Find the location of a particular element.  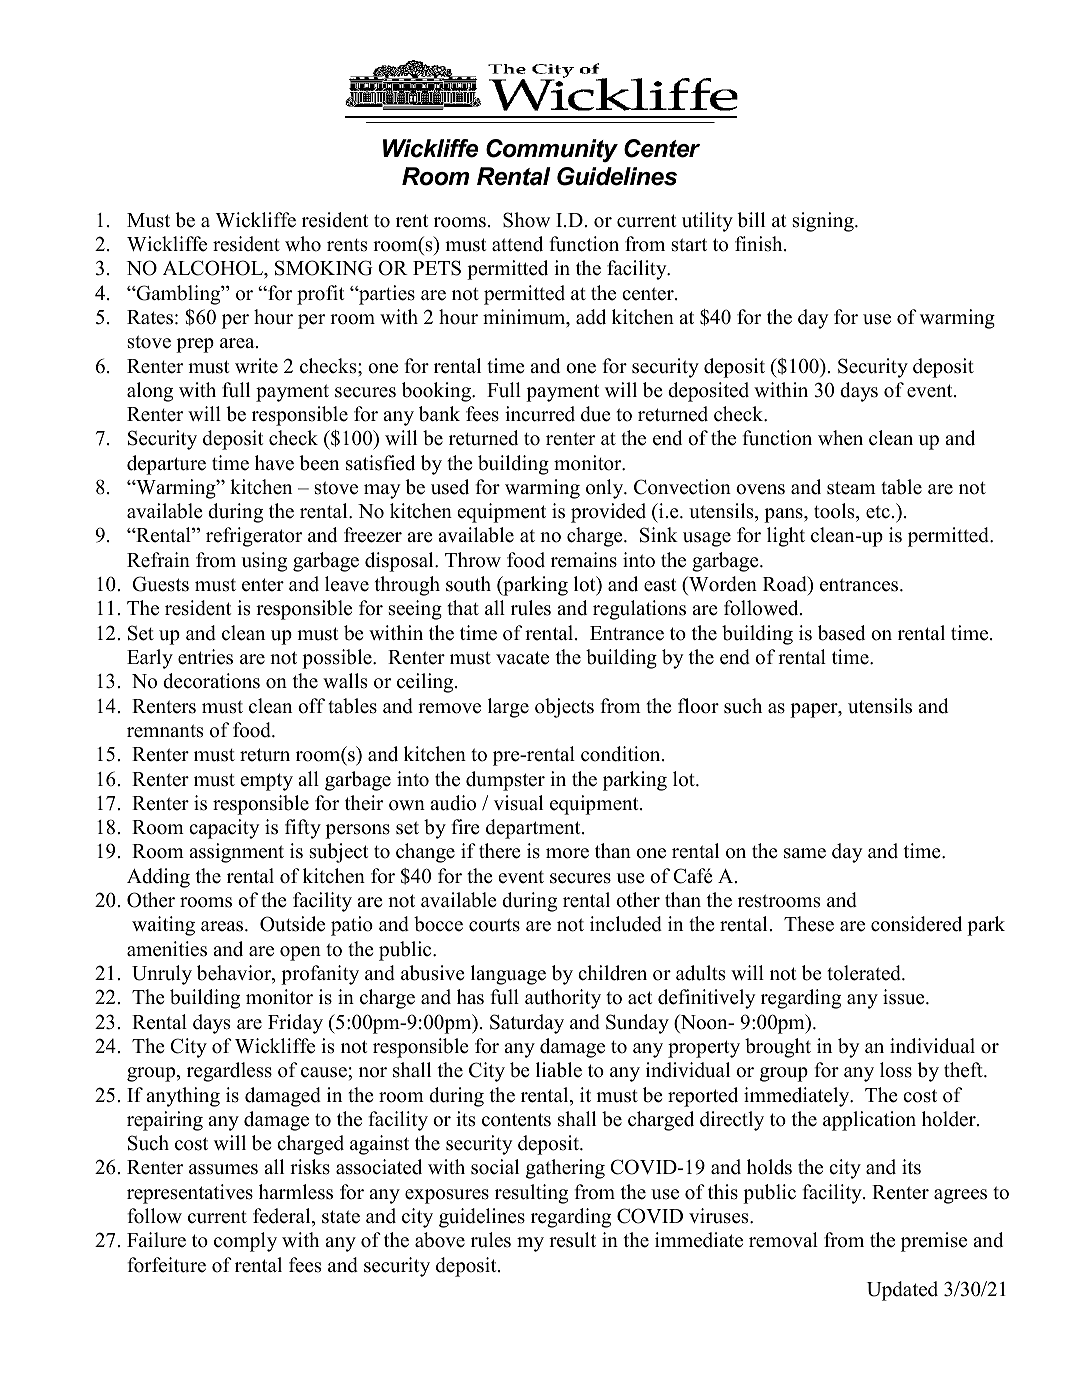

off is located at coordinates (311, 706).
